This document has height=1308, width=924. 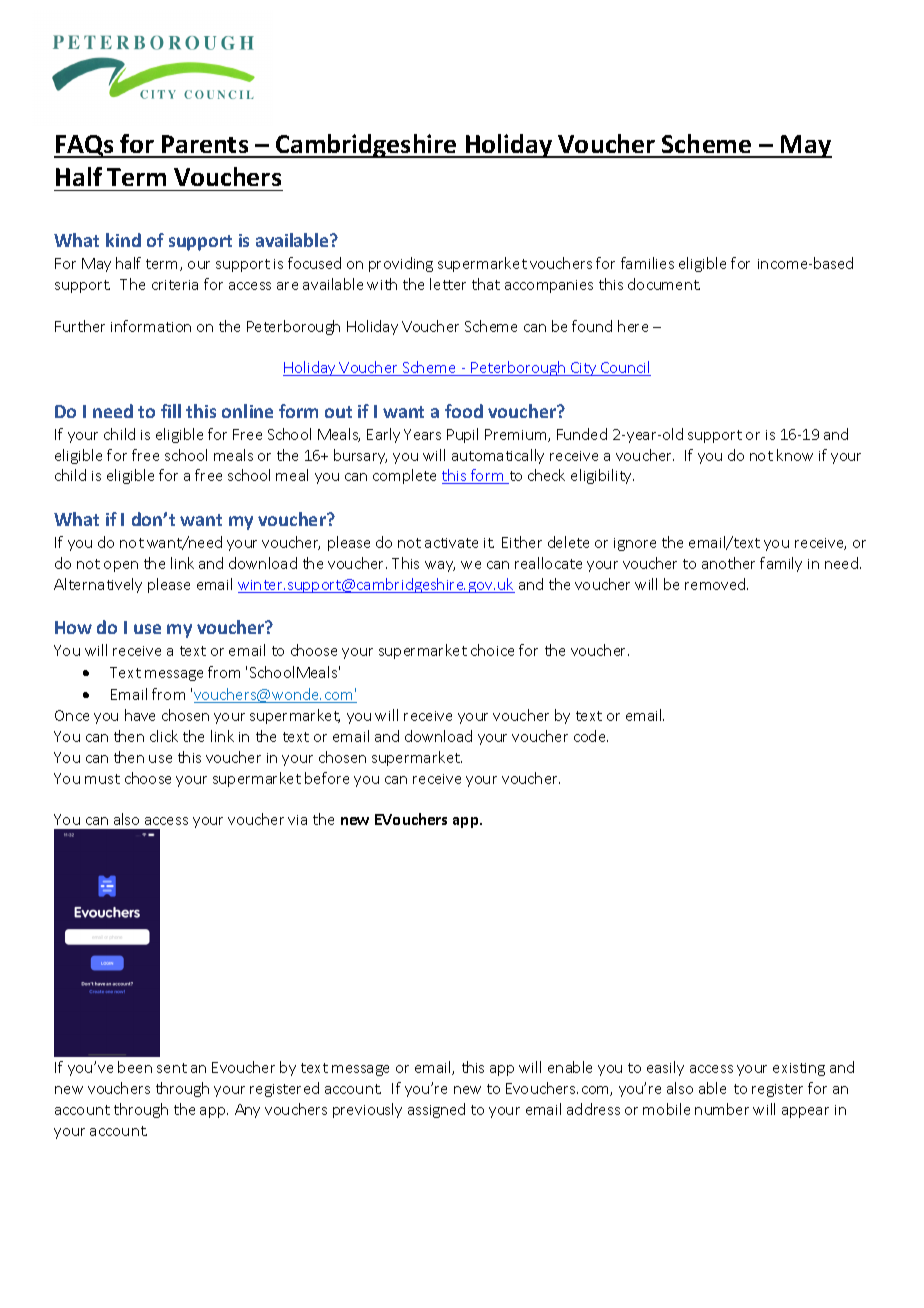 What do you see at coordinates (795, 455) in the document?
I see `know` at bounding box center [795, 455].
